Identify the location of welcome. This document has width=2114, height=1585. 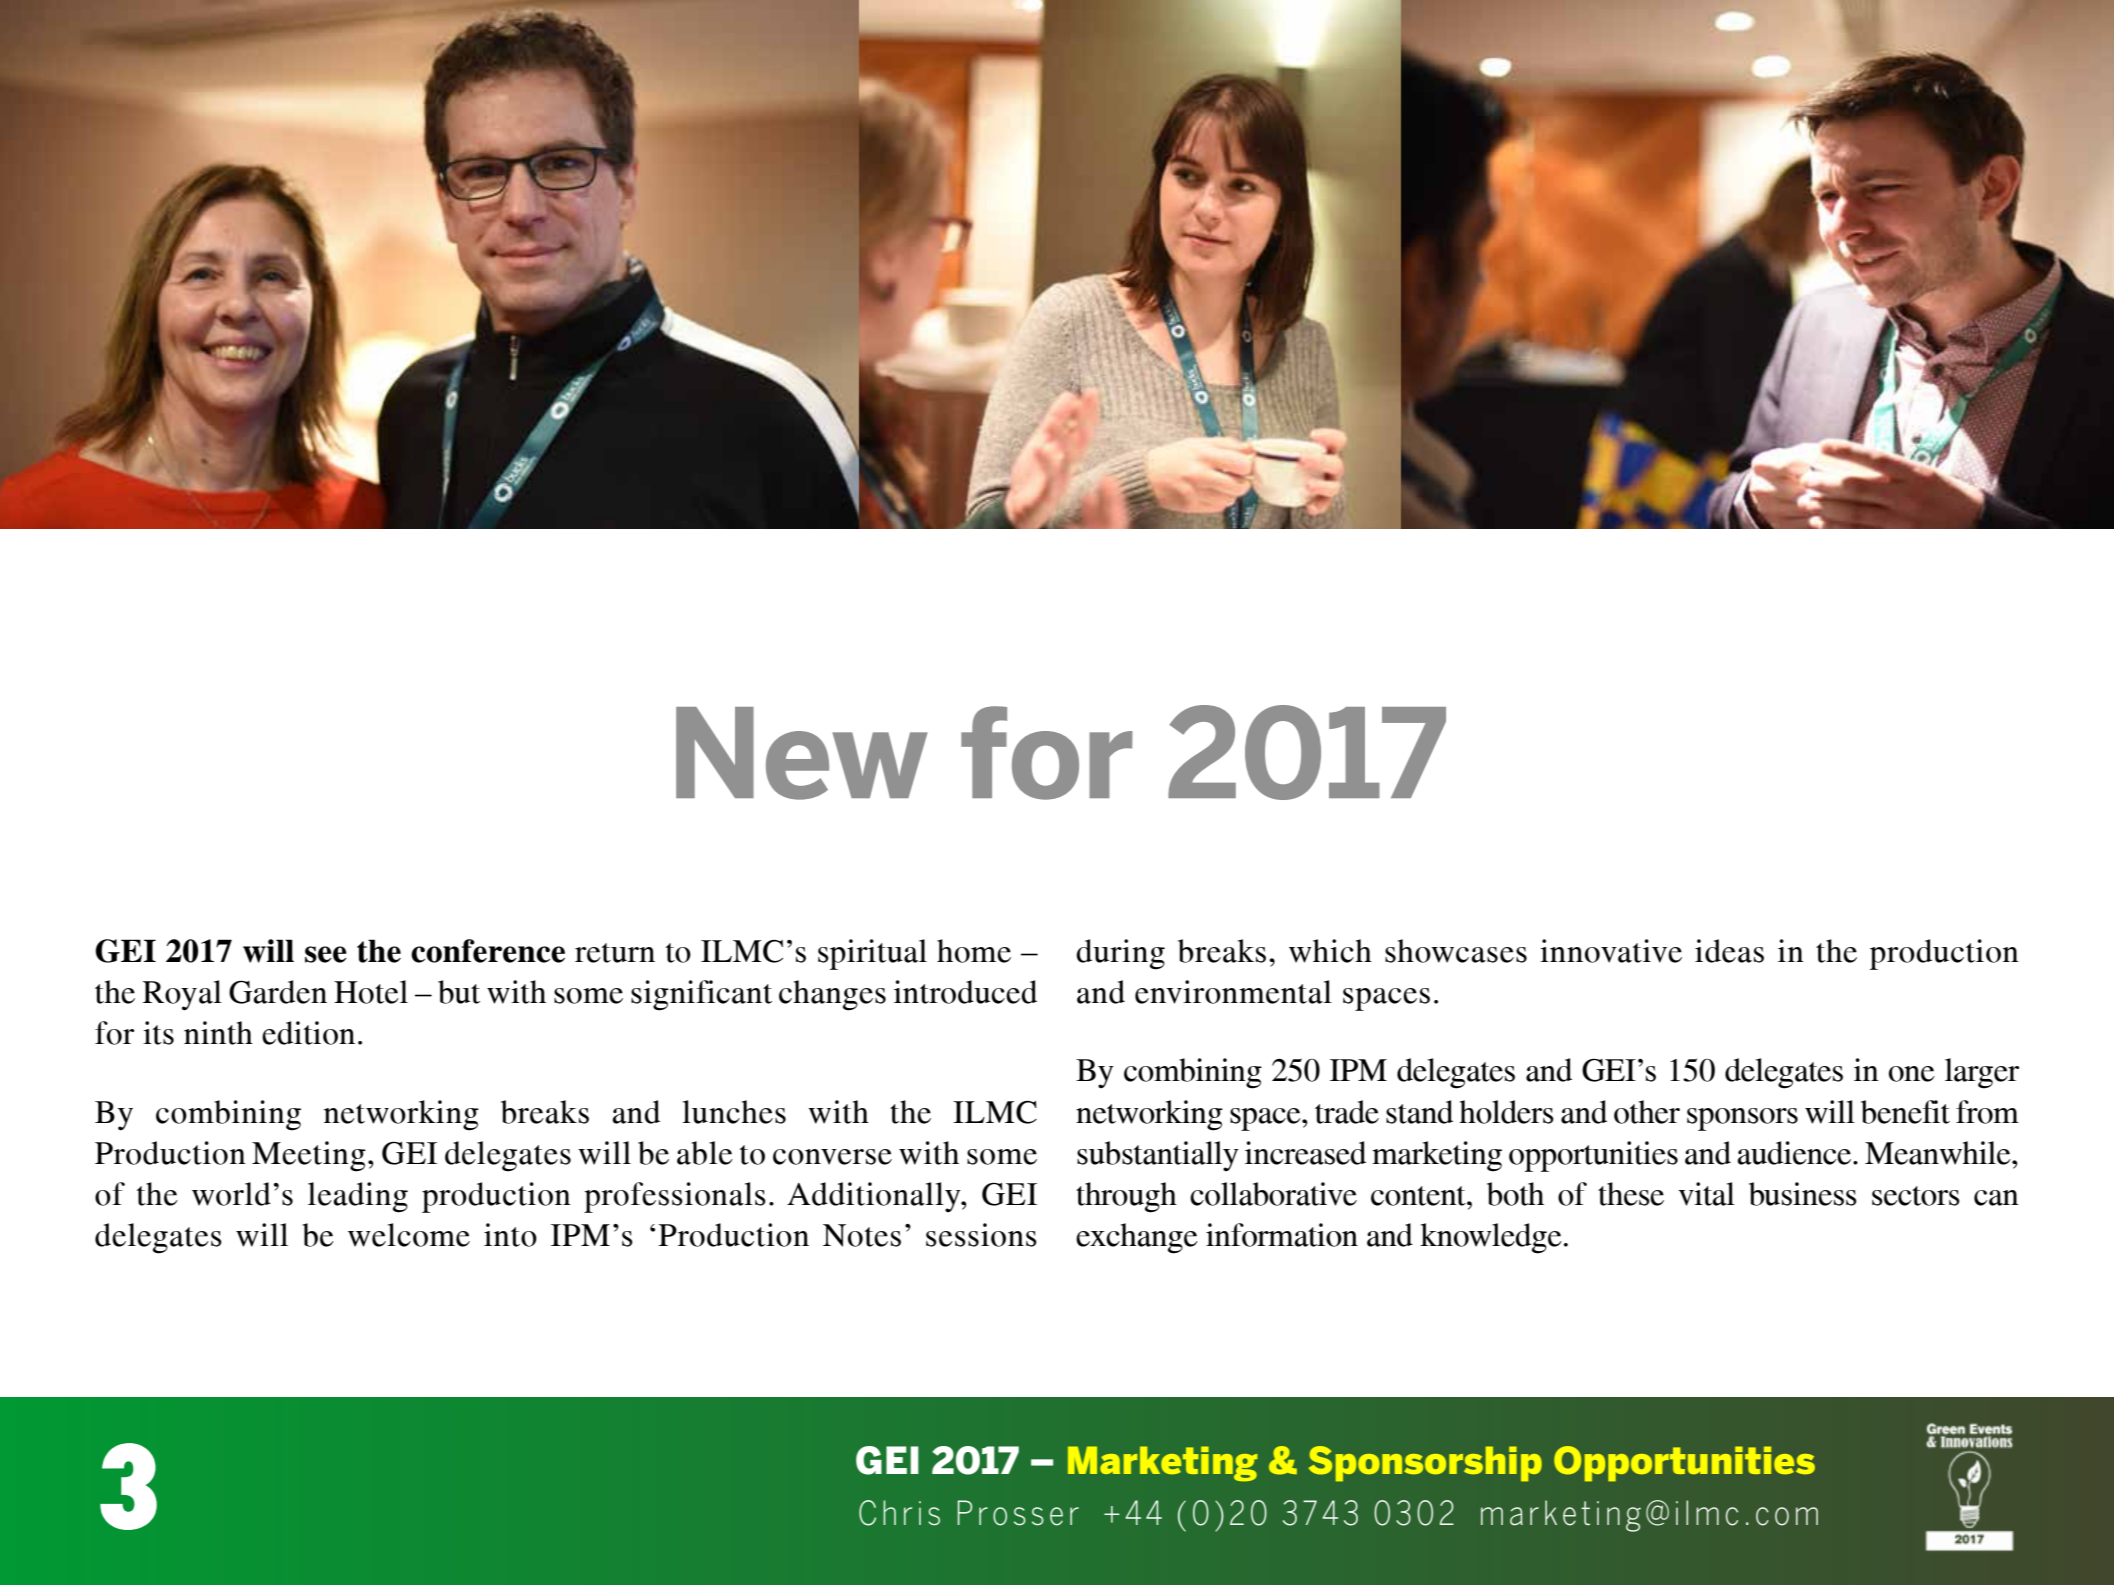
(409, 1235).
